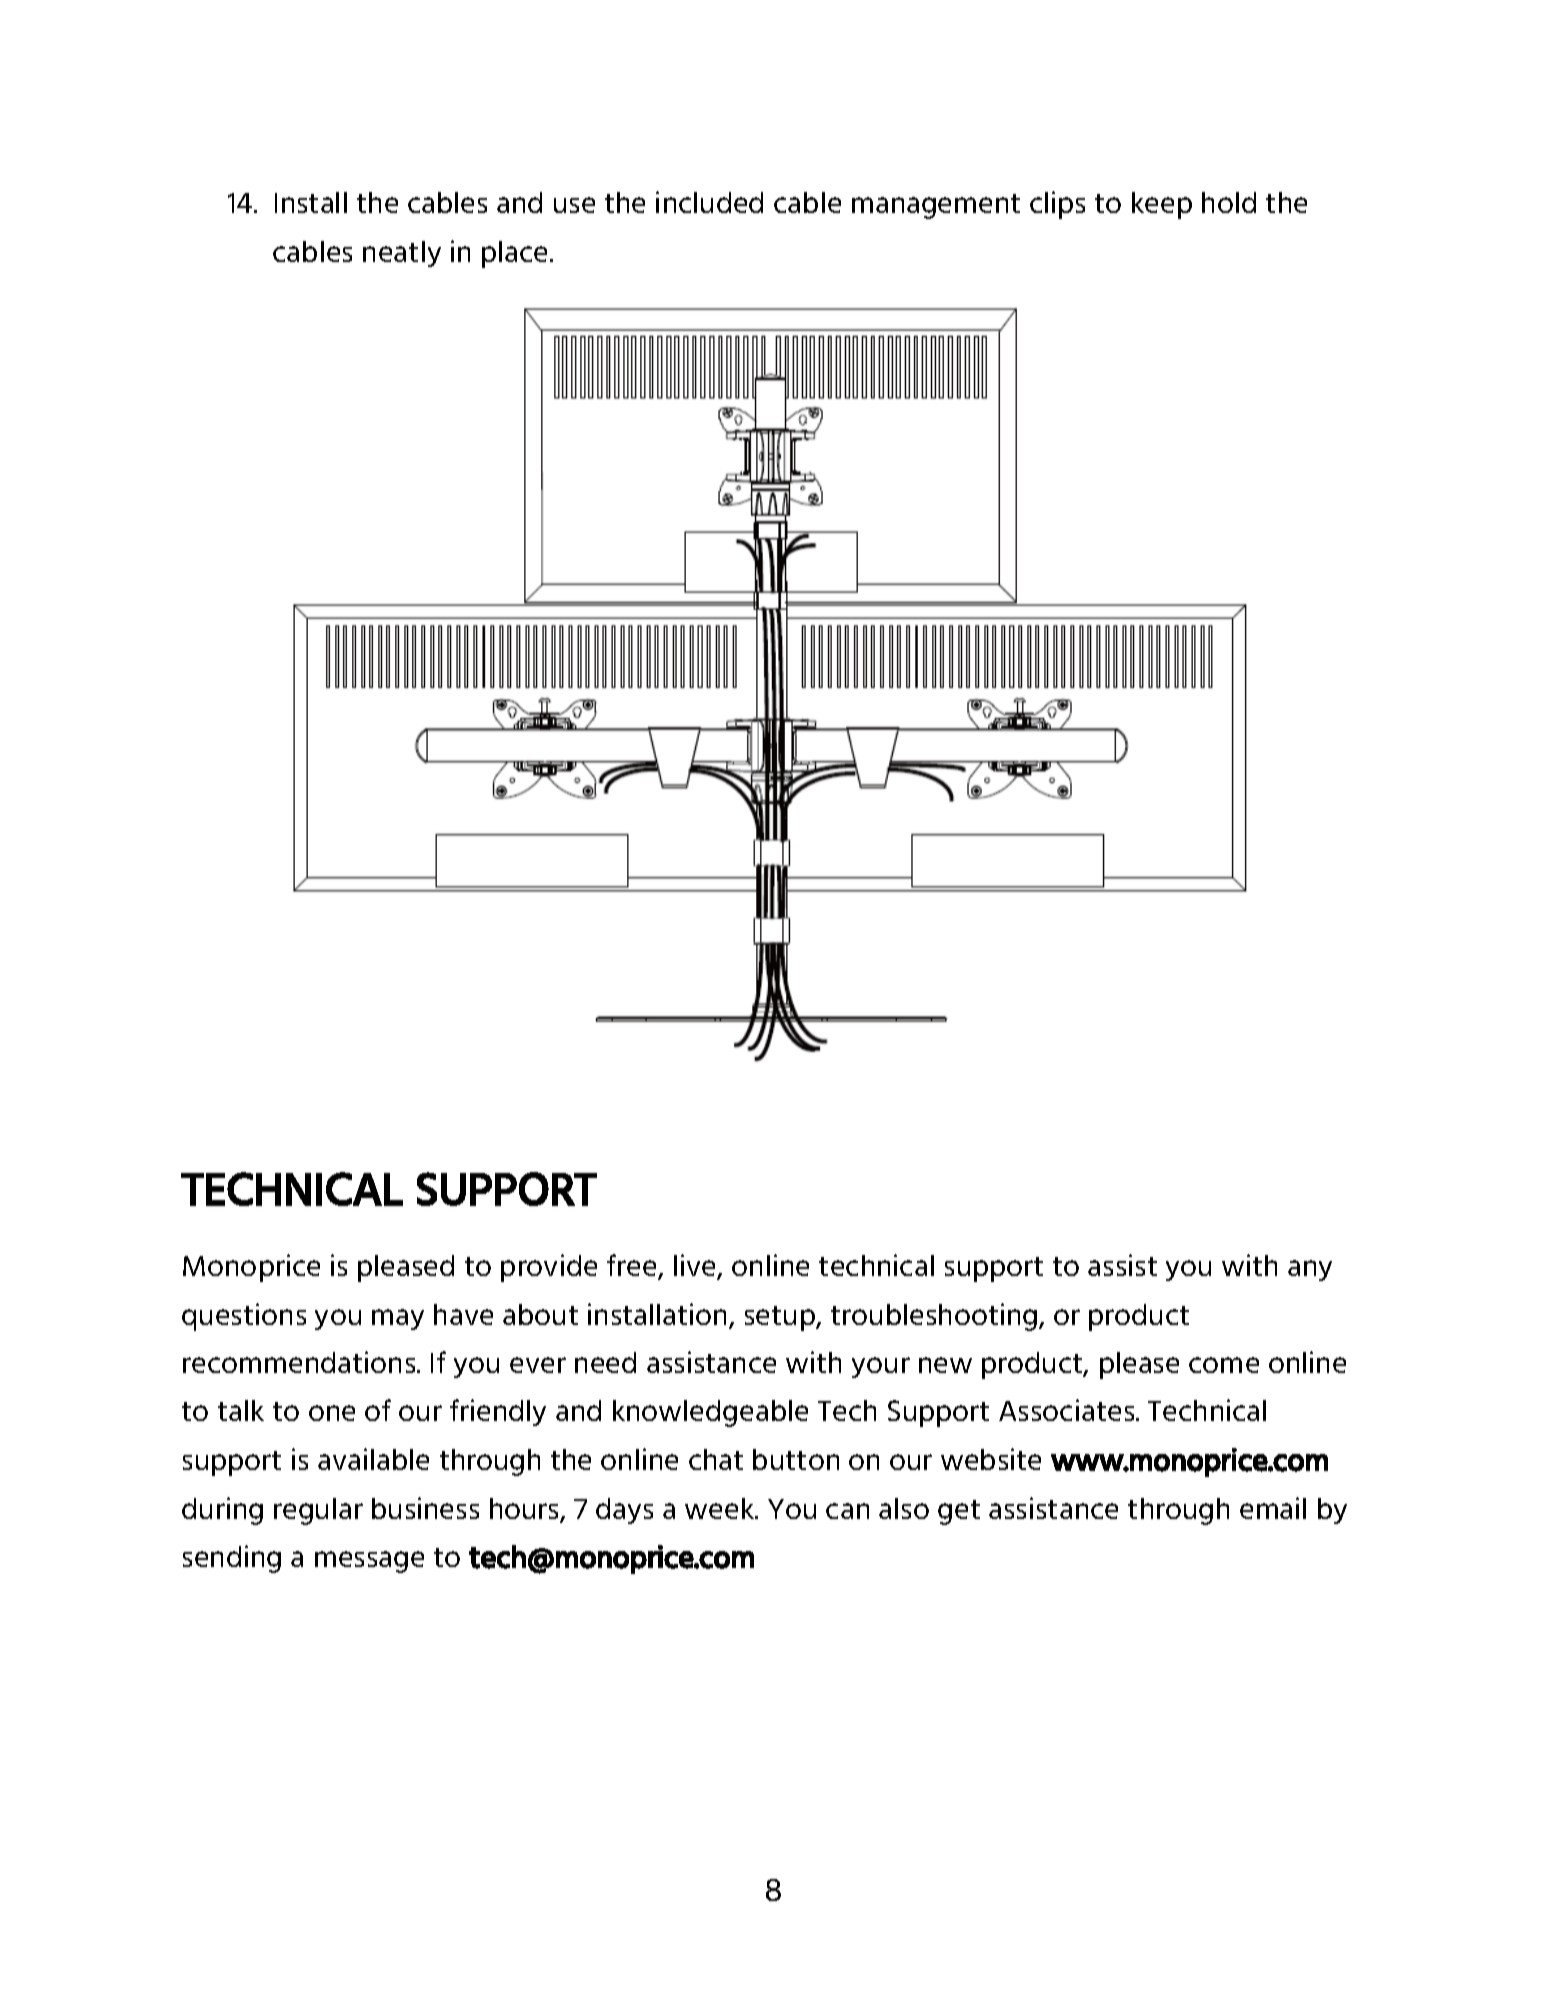  I want to click on keep, so click(1162, 205).
